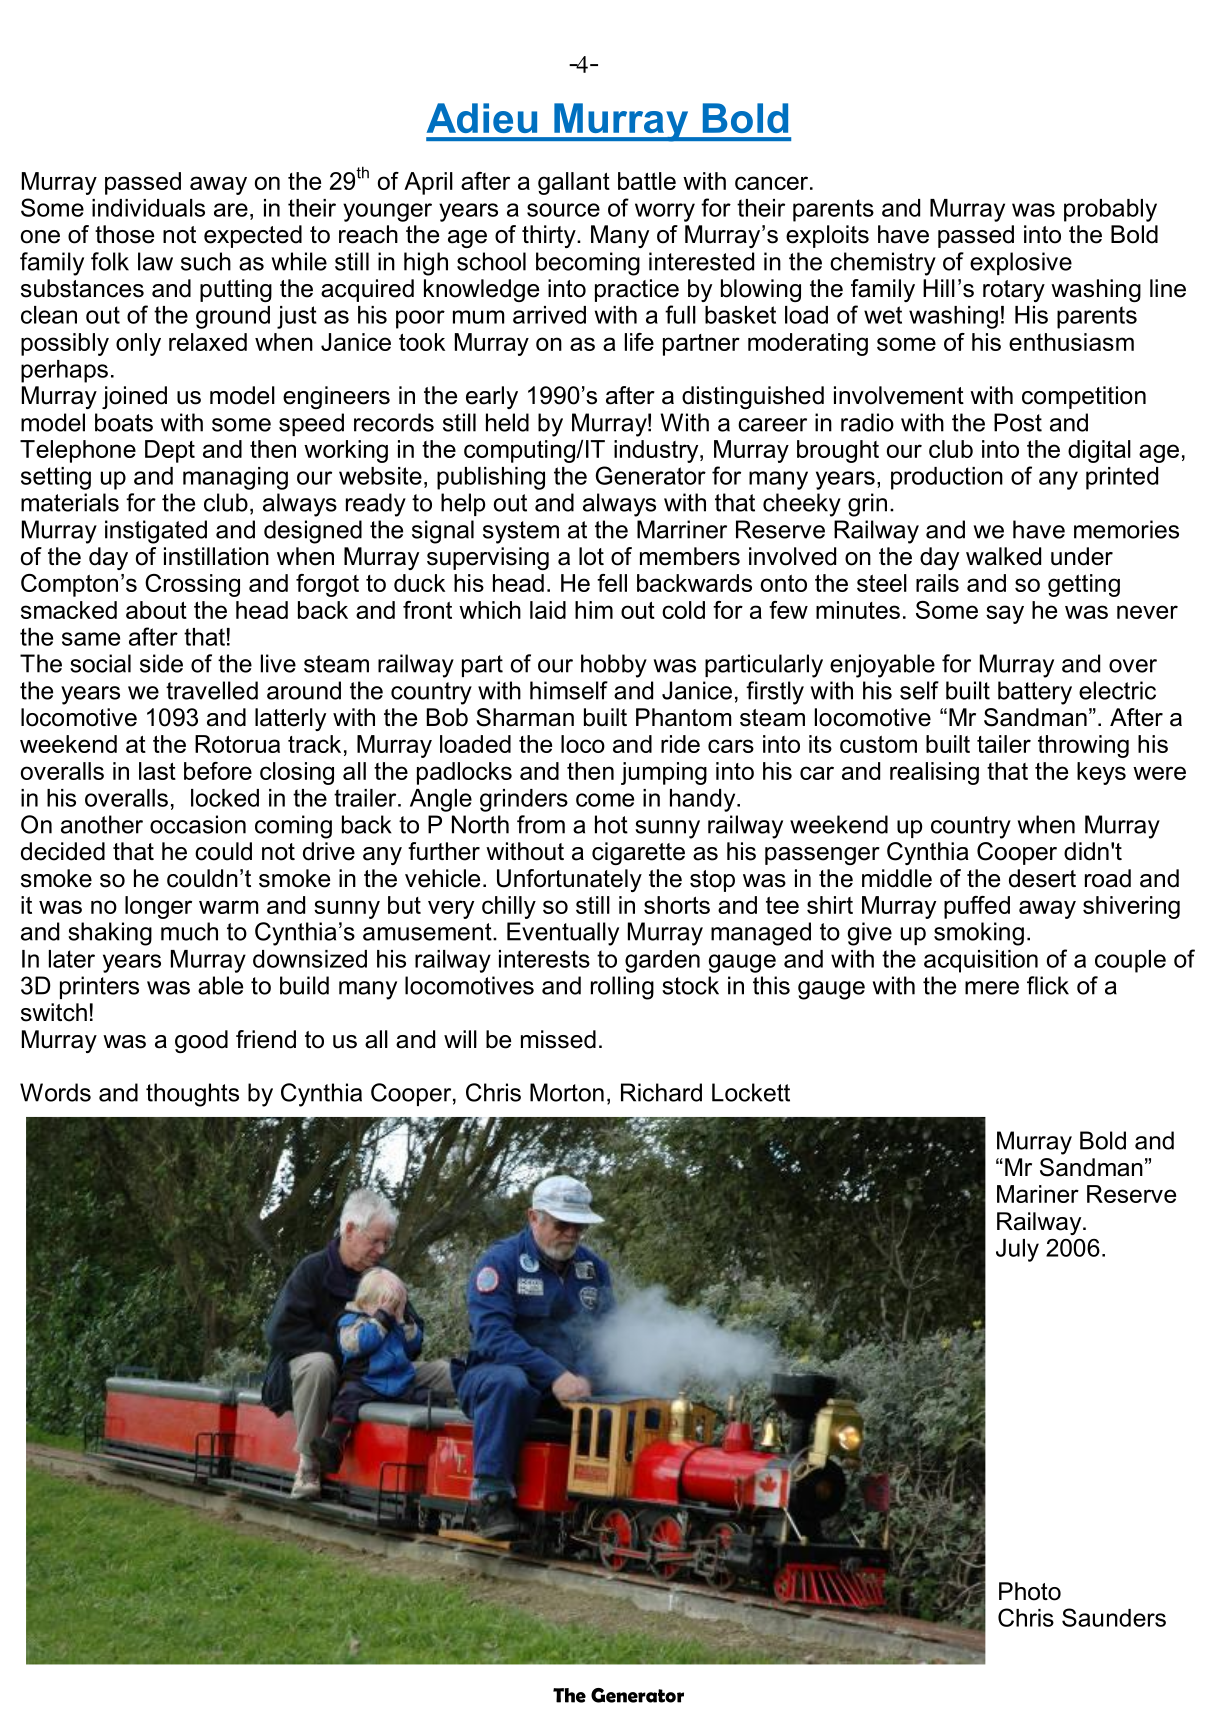 This image has height=1728, width=1222. I want to click on fell, so click(612, 583).
